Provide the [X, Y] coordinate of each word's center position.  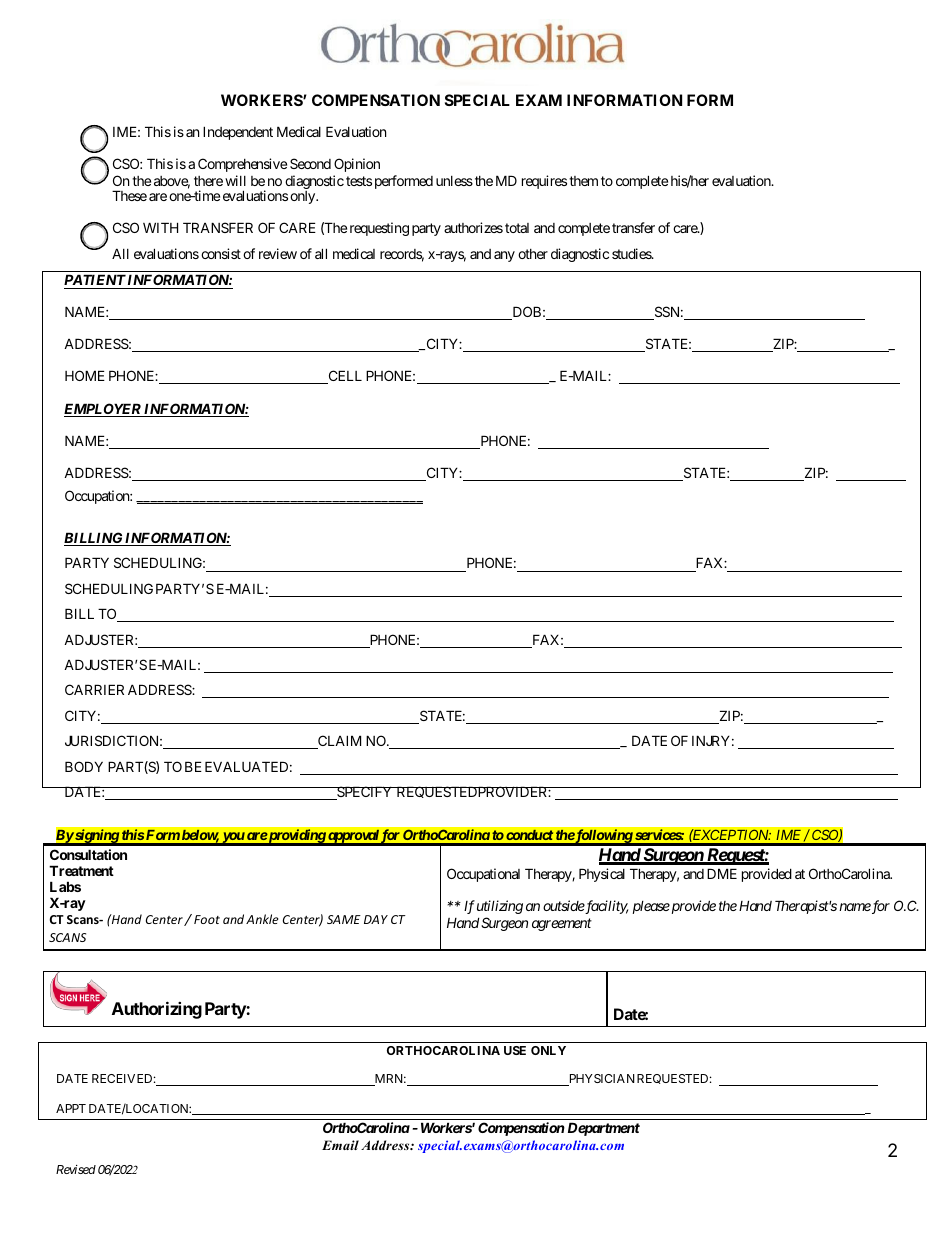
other [533, 254]
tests [359, 181]
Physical [602, 875]
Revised [76, 1169]
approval [353, 837]
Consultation [88, 854]
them [583, 181]
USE [515, 1050]
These [129, 195]
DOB [525, 313]
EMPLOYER [103, 410]
